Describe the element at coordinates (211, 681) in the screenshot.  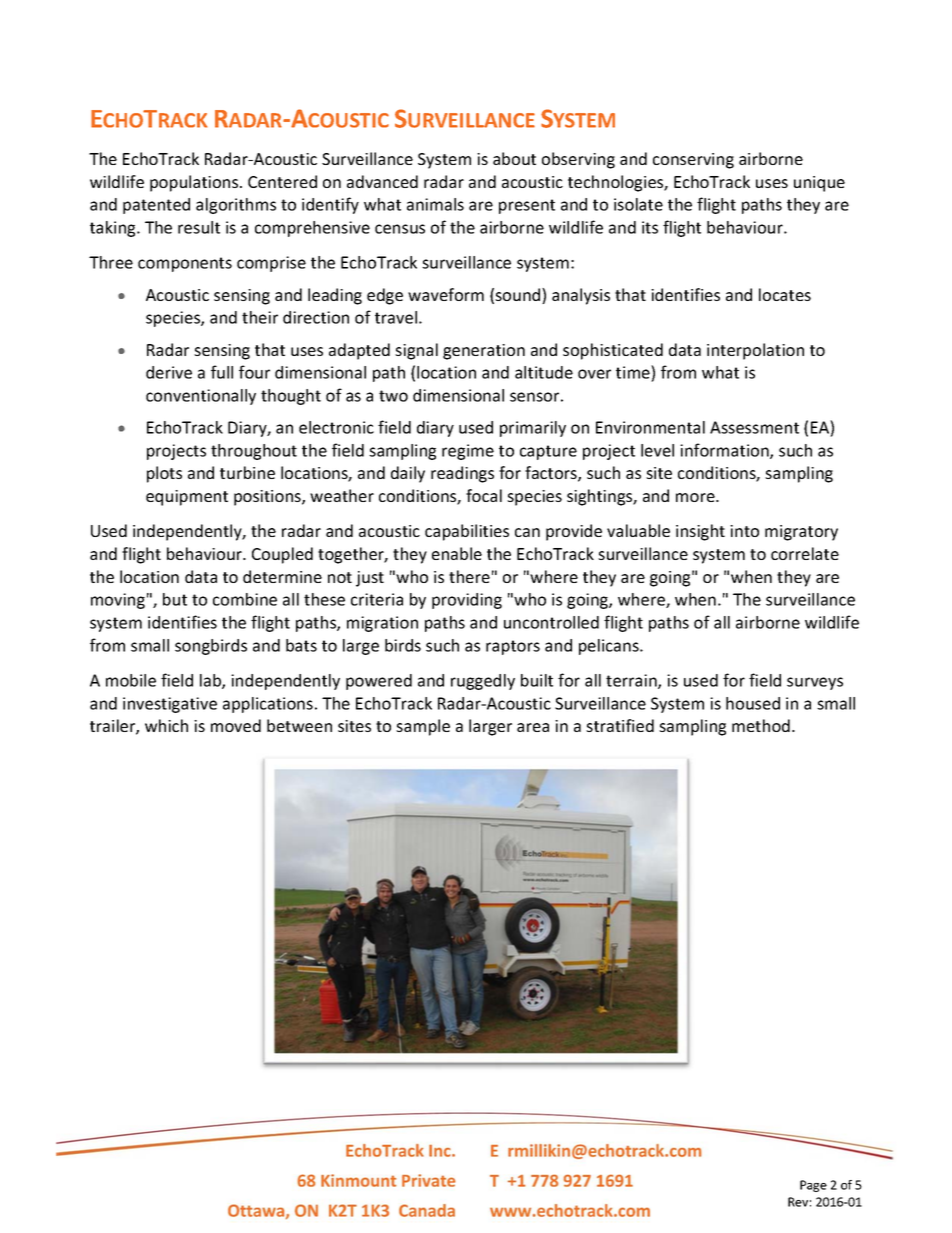
I see `lab` at that location.
